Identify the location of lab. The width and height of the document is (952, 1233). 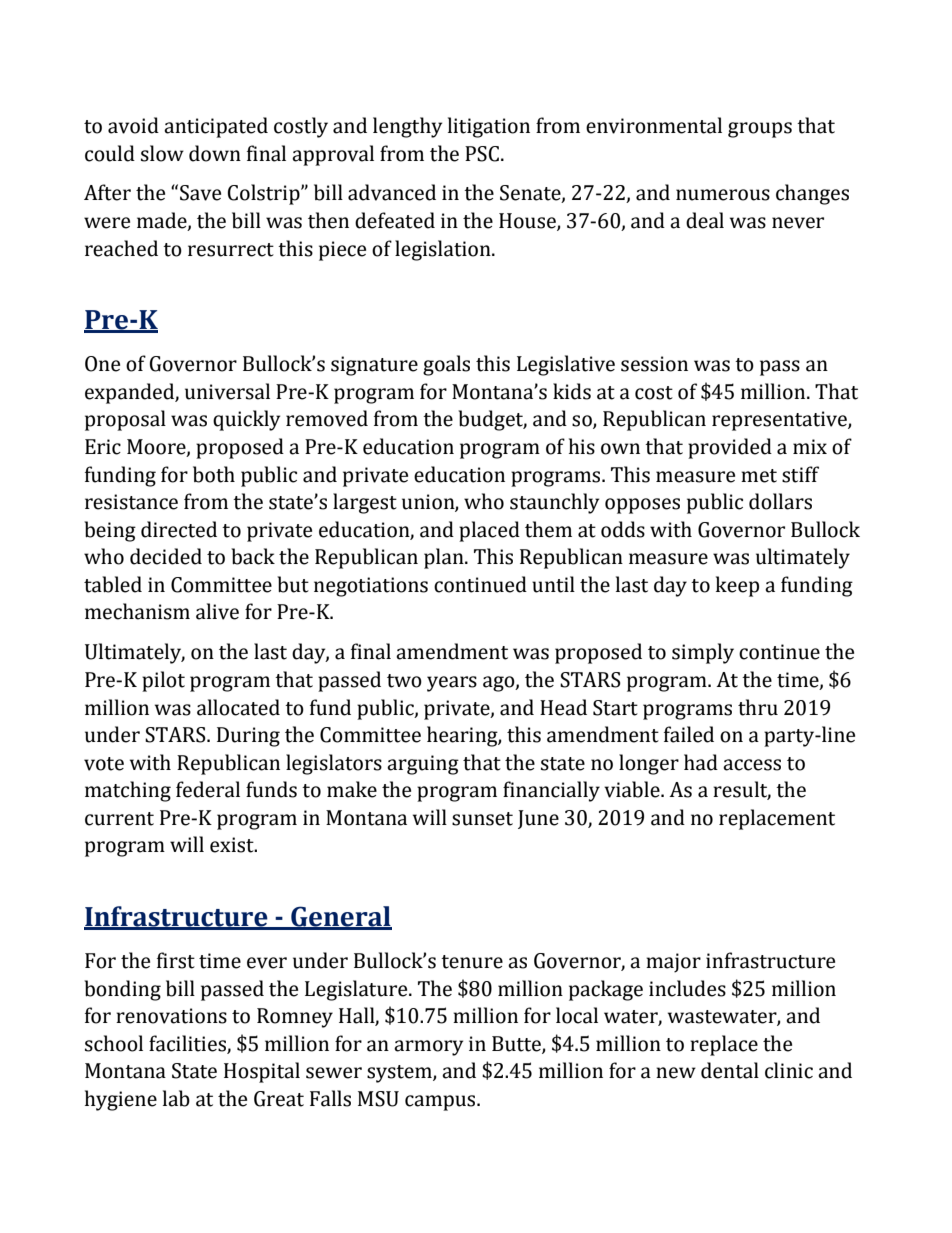
(176, 1098).
